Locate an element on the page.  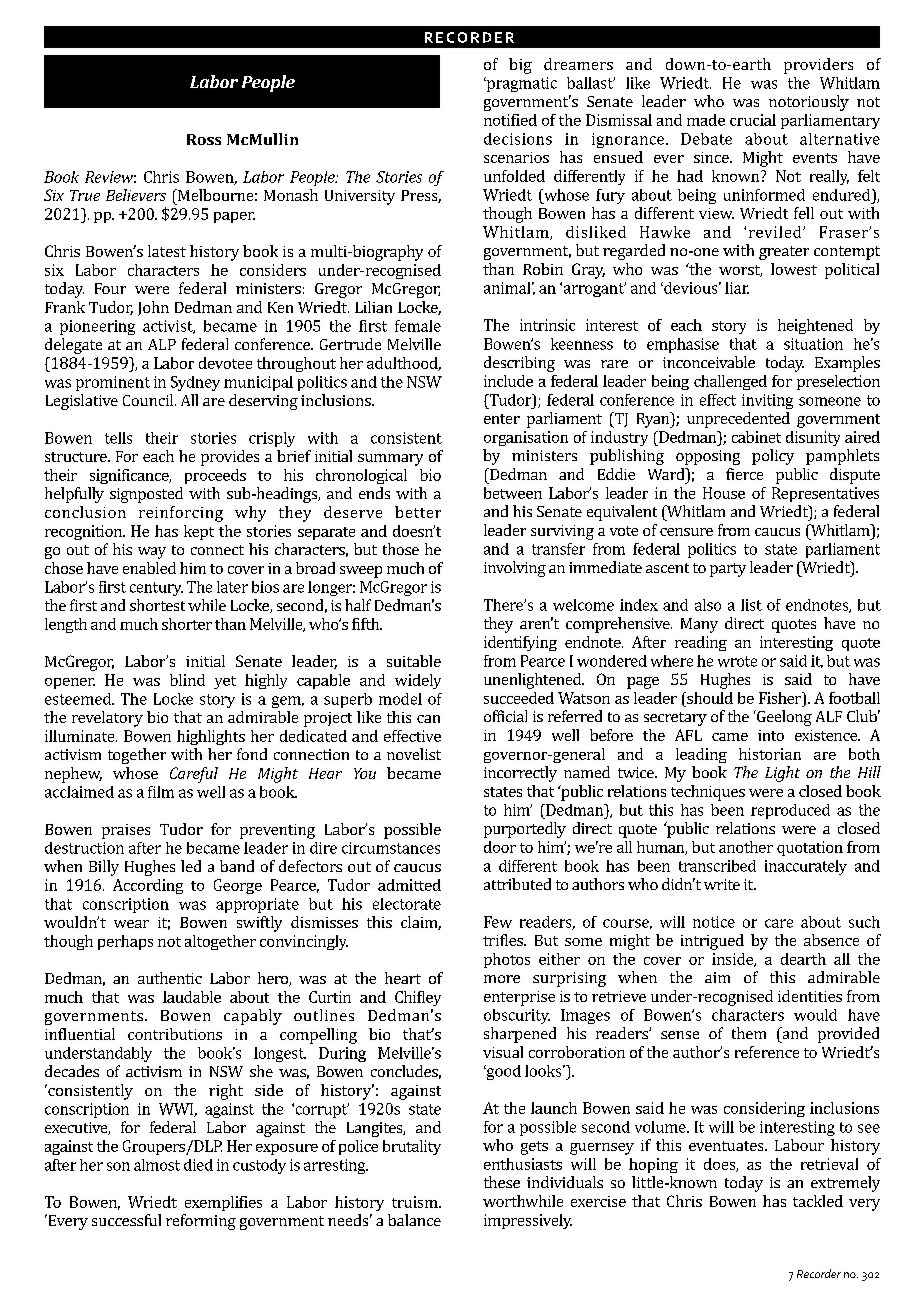
incorrectly is located at coordinates (520, 774).
